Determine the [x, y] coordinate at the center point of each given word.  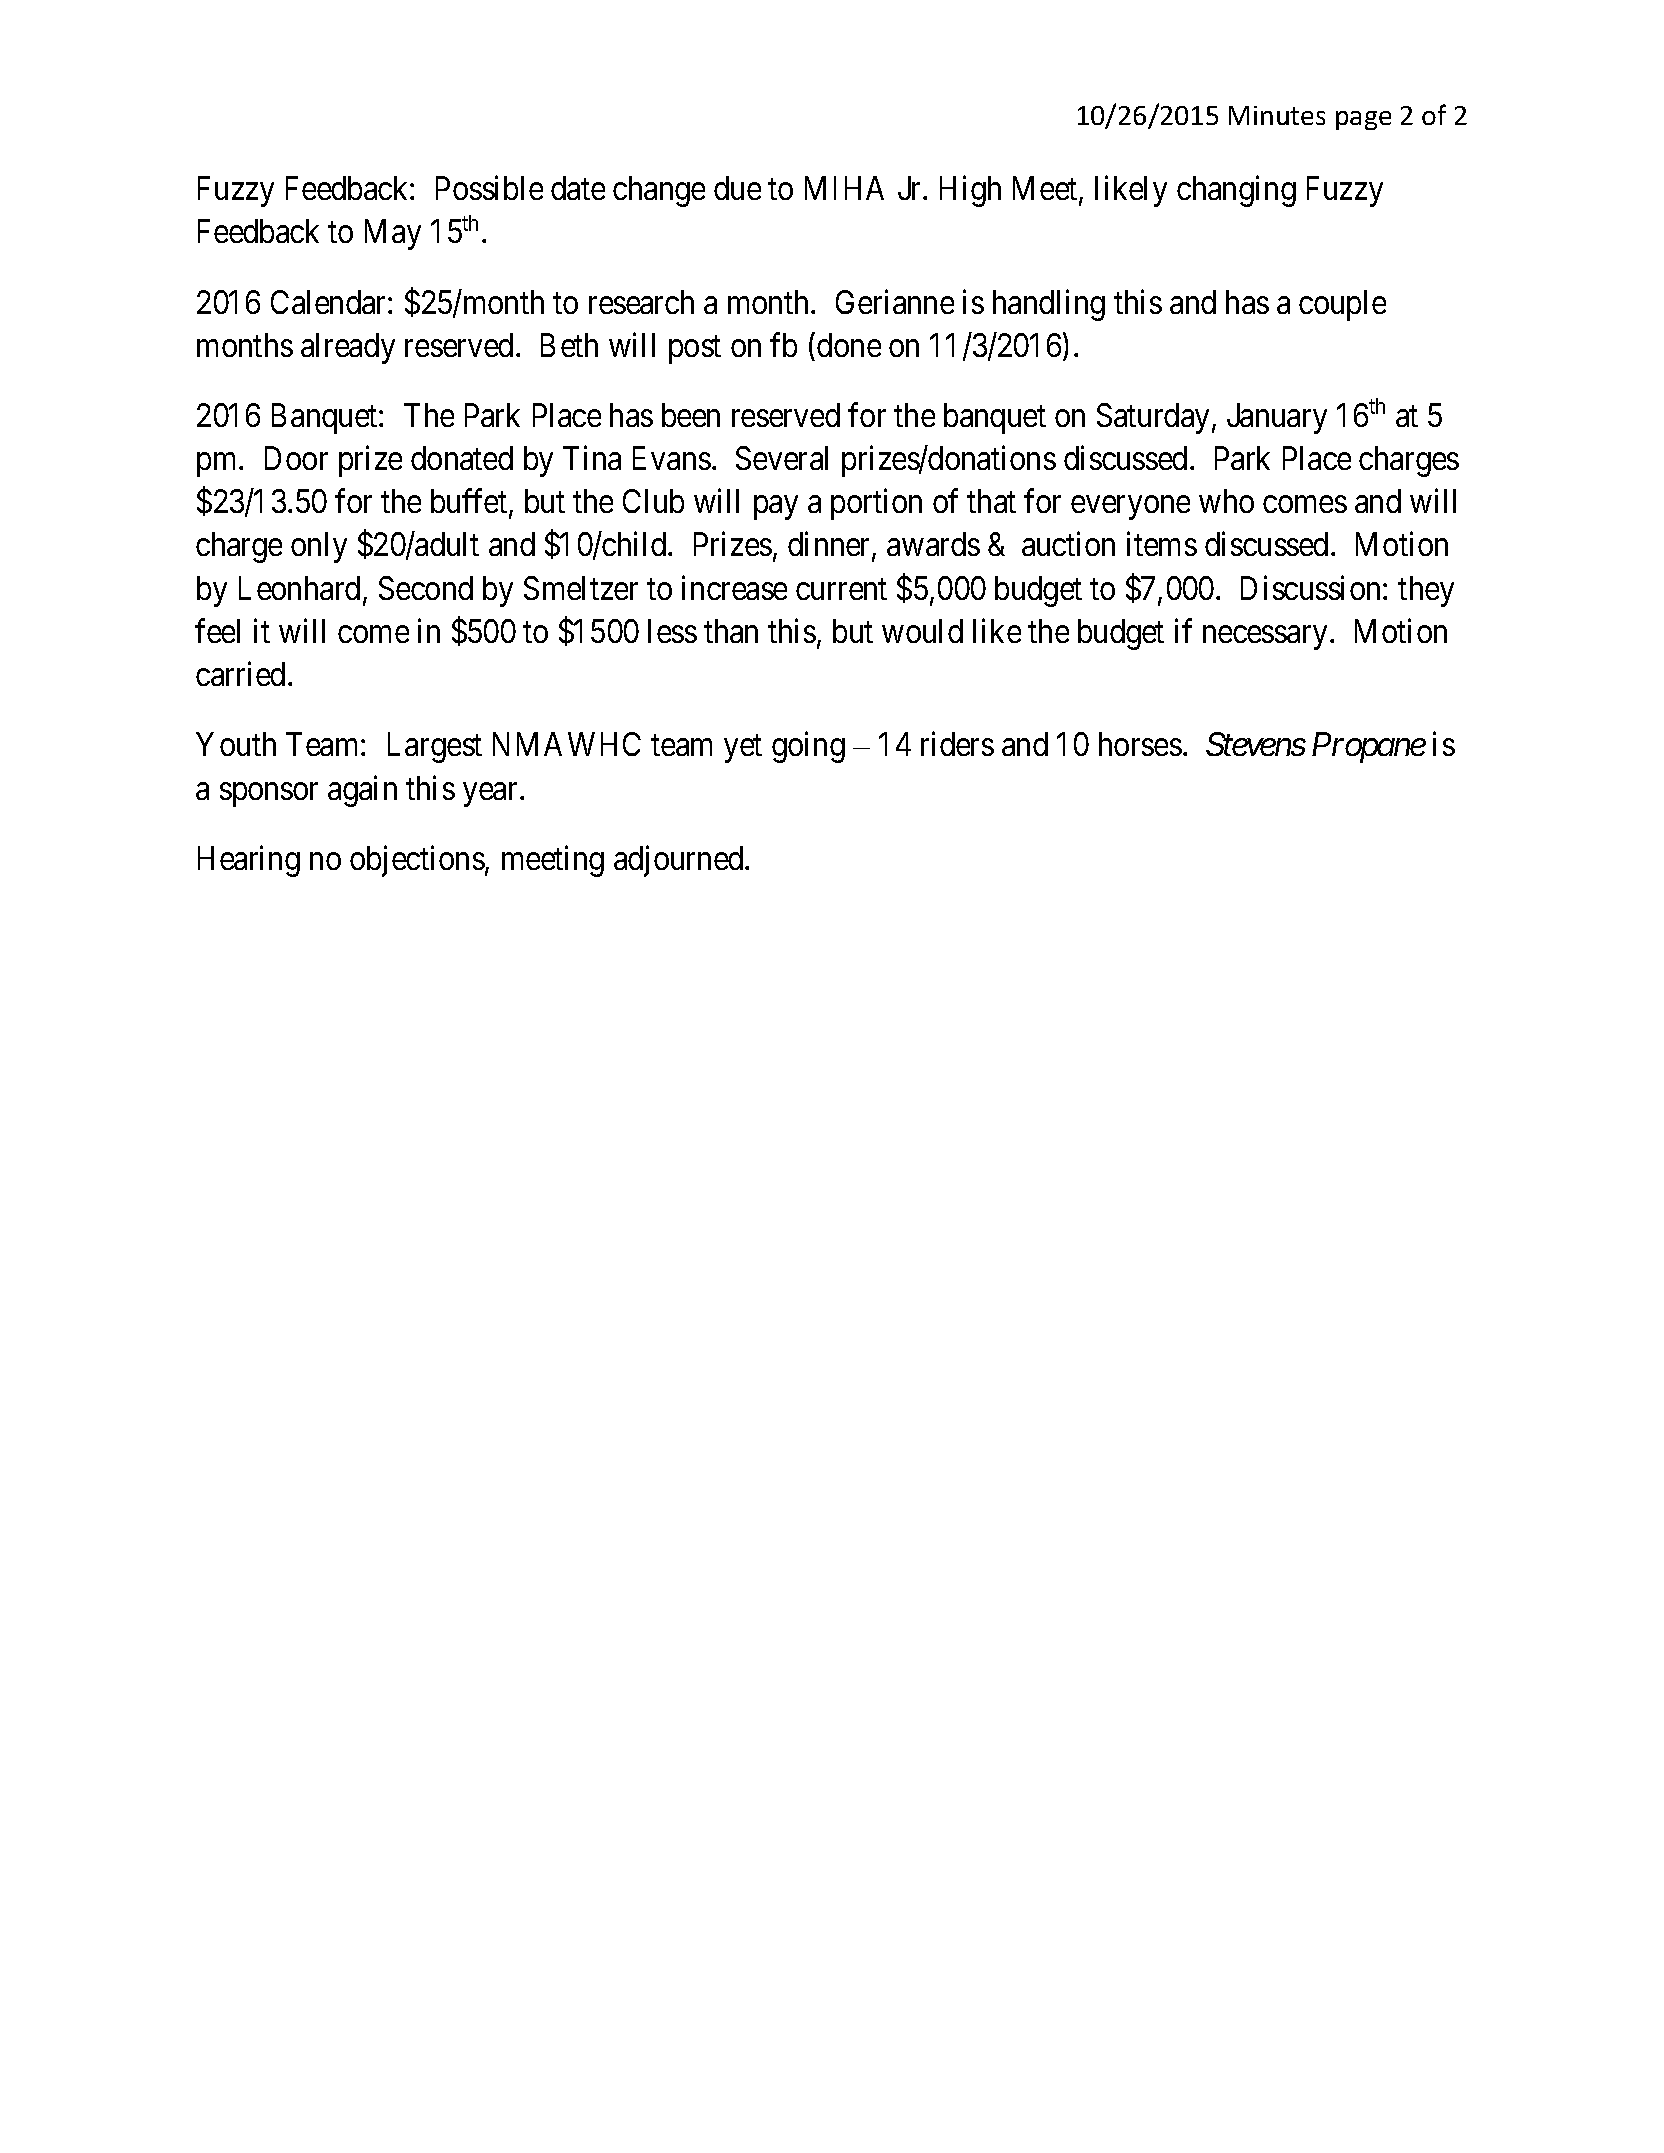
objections [417, 861]
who [1226, 501]
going [808, 747]
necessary [1265, 638]
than [731, 631]
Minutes [1277, 115]
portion [876, 504]
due [737, 188]
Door [296, 458]
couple [1342, 305]
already [348, 348]
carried [240, 674]
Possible [489, 188]
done [849, 345]
